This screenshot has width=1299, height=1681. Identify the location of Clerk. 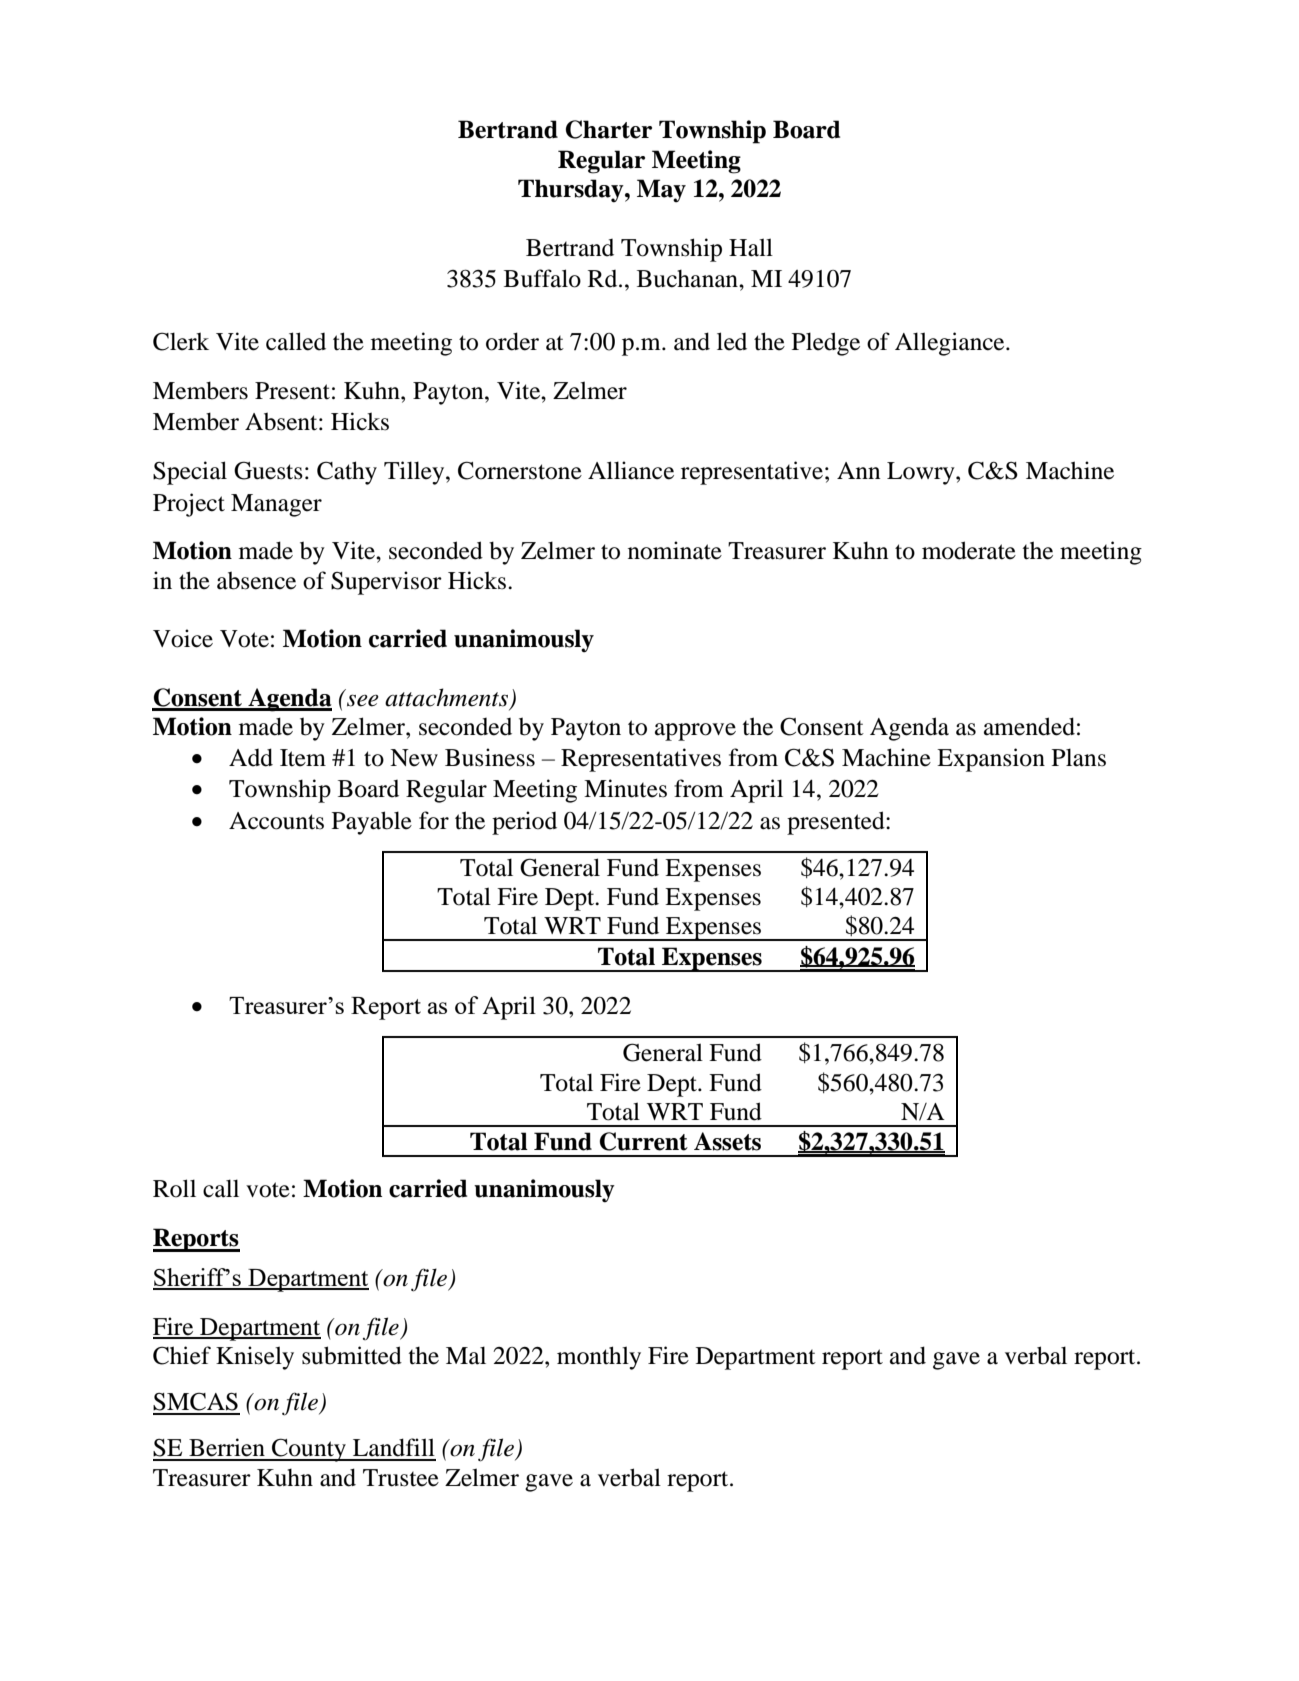
(181, 341).
